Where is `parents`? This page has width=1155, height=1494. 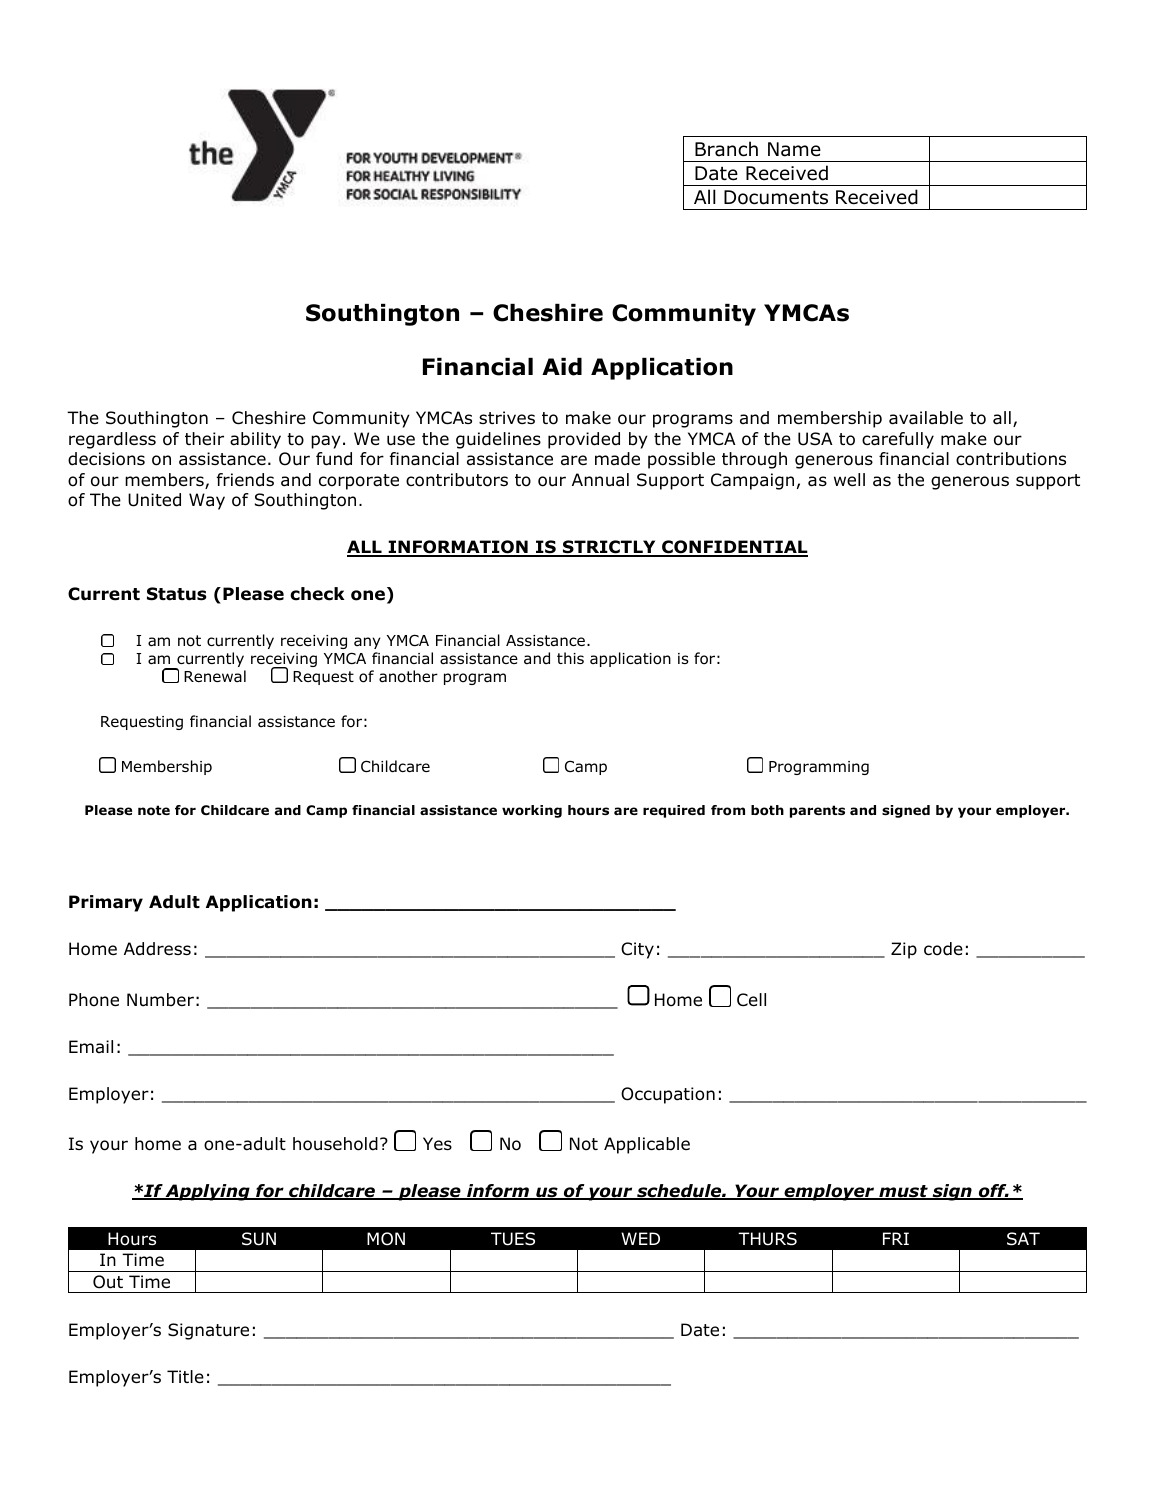 parents is located at coordinates (817, 811).
